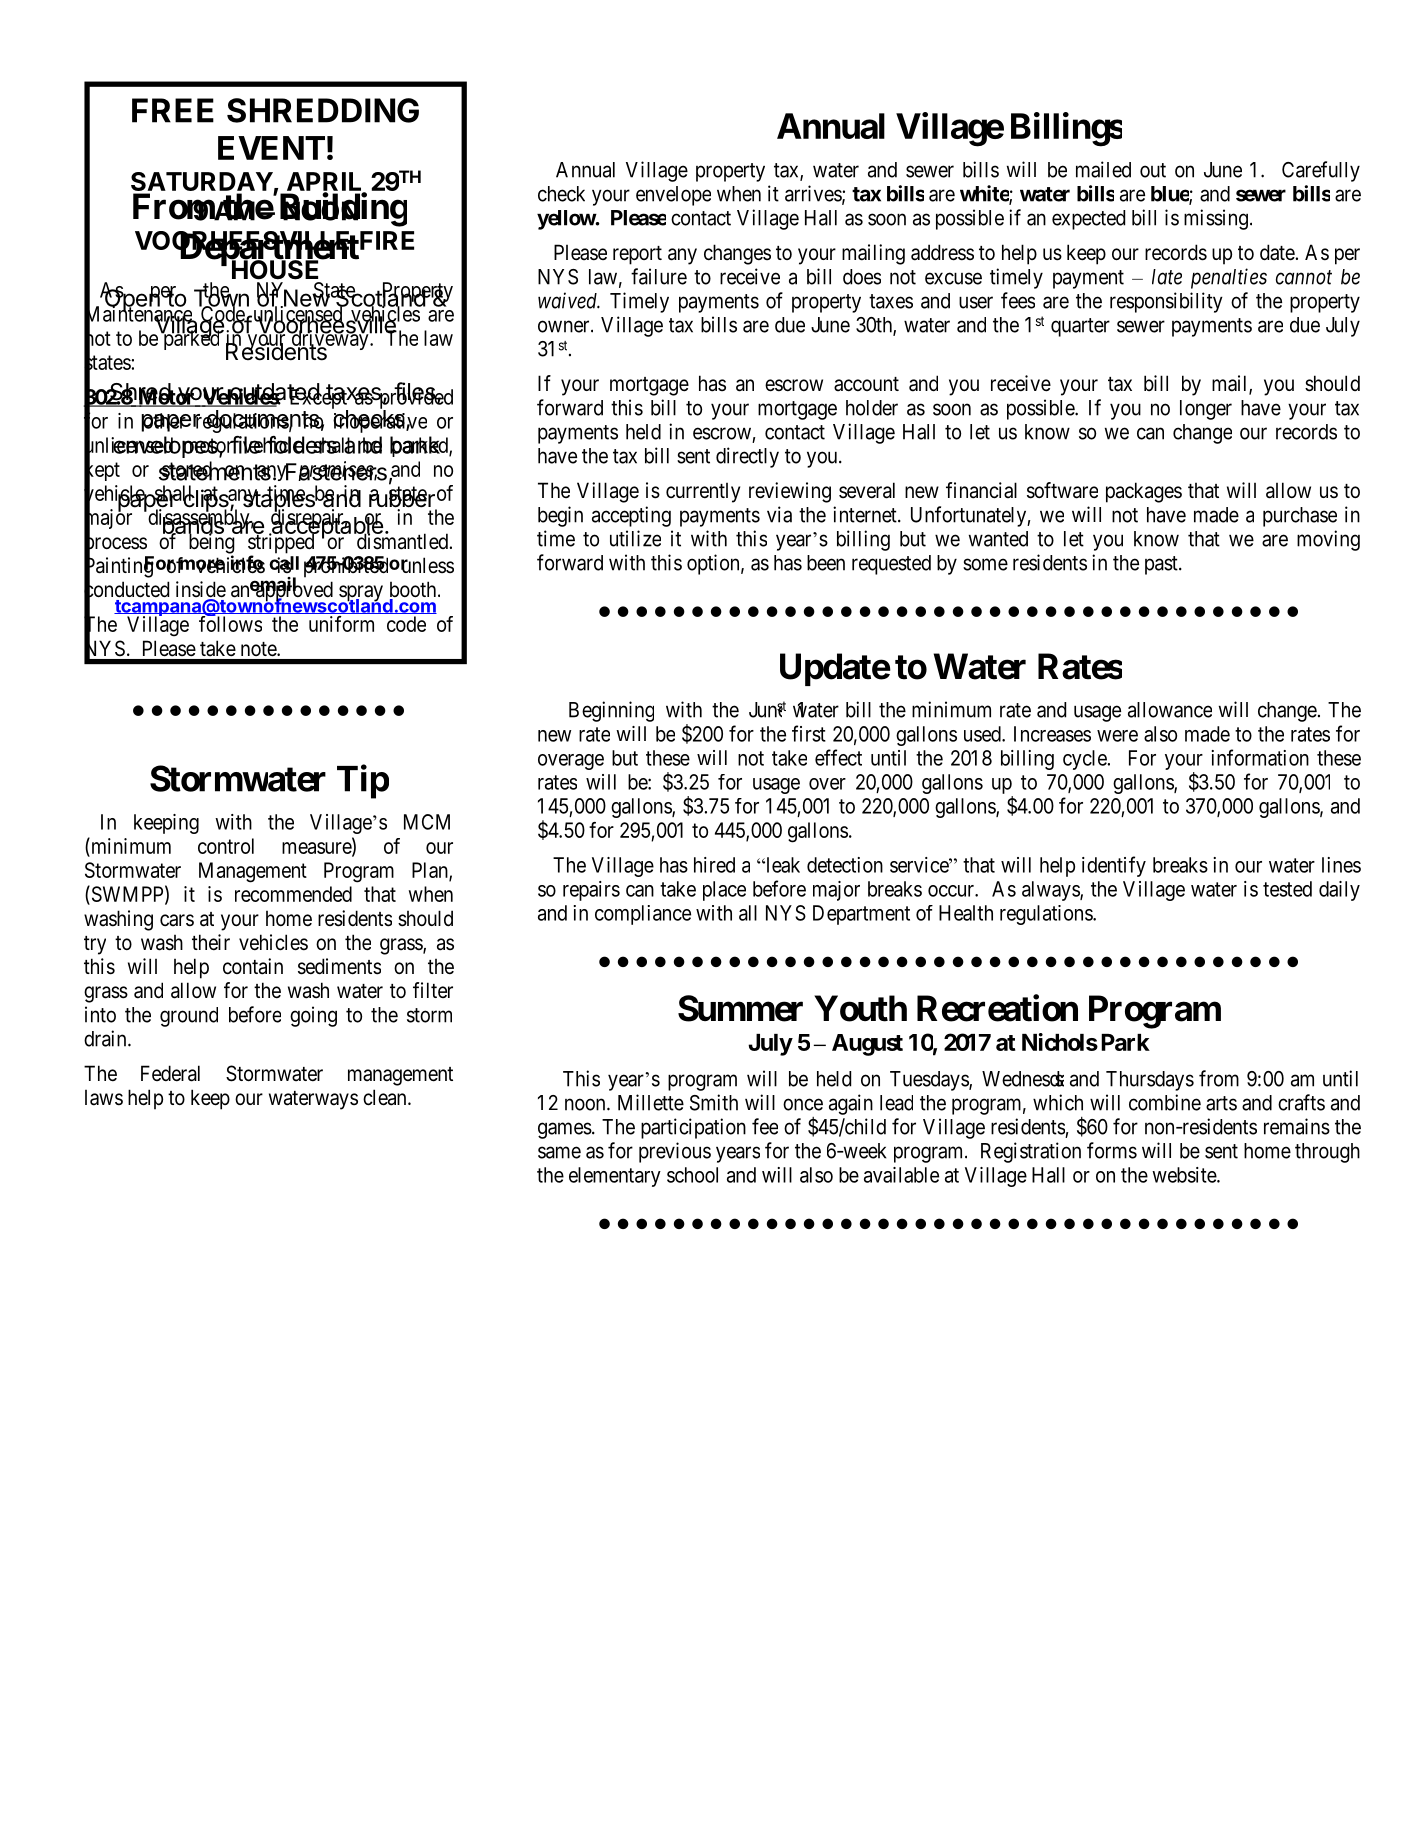  What do you see at coordinates (637, 255) in the image?
I see `report` at bounding box center [637, 255].
